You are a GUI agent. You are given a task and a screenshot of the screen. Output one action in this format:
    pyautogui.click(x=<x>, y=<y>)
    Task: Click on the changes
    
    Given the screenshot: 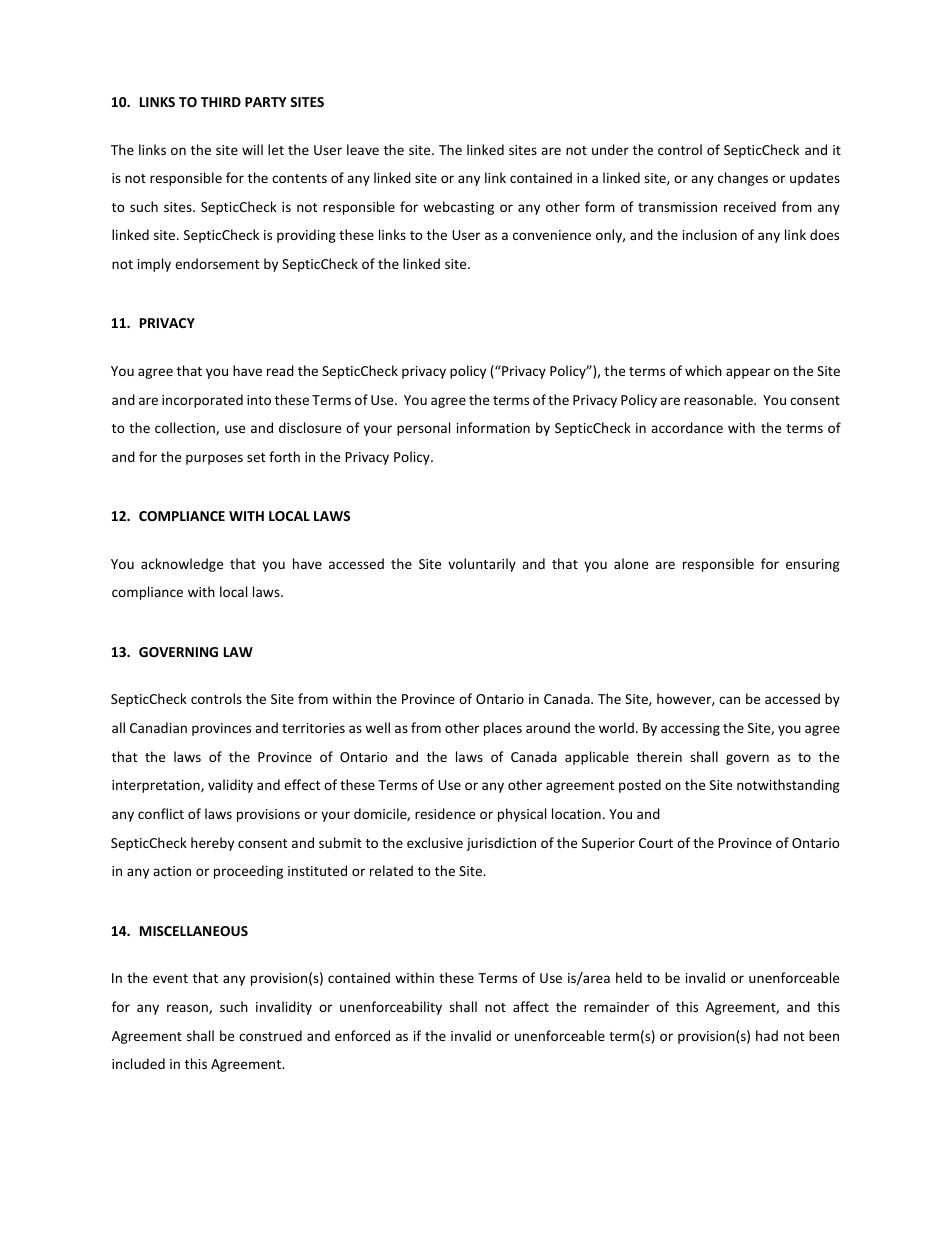 What is the action you would take?
    pyautogui.click(x=743, y=179)
